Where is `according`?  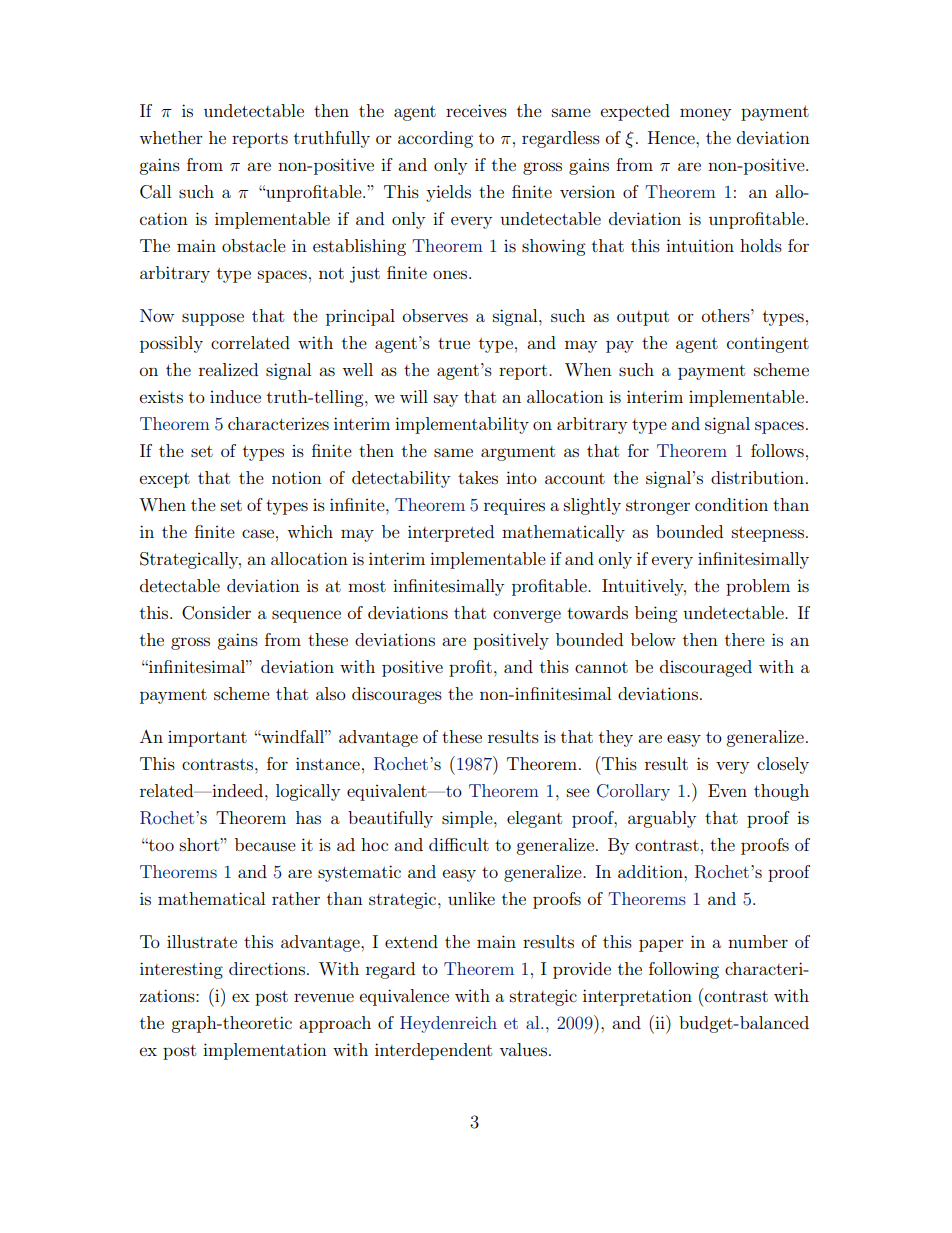 according is located at coordinates (435, 139).
